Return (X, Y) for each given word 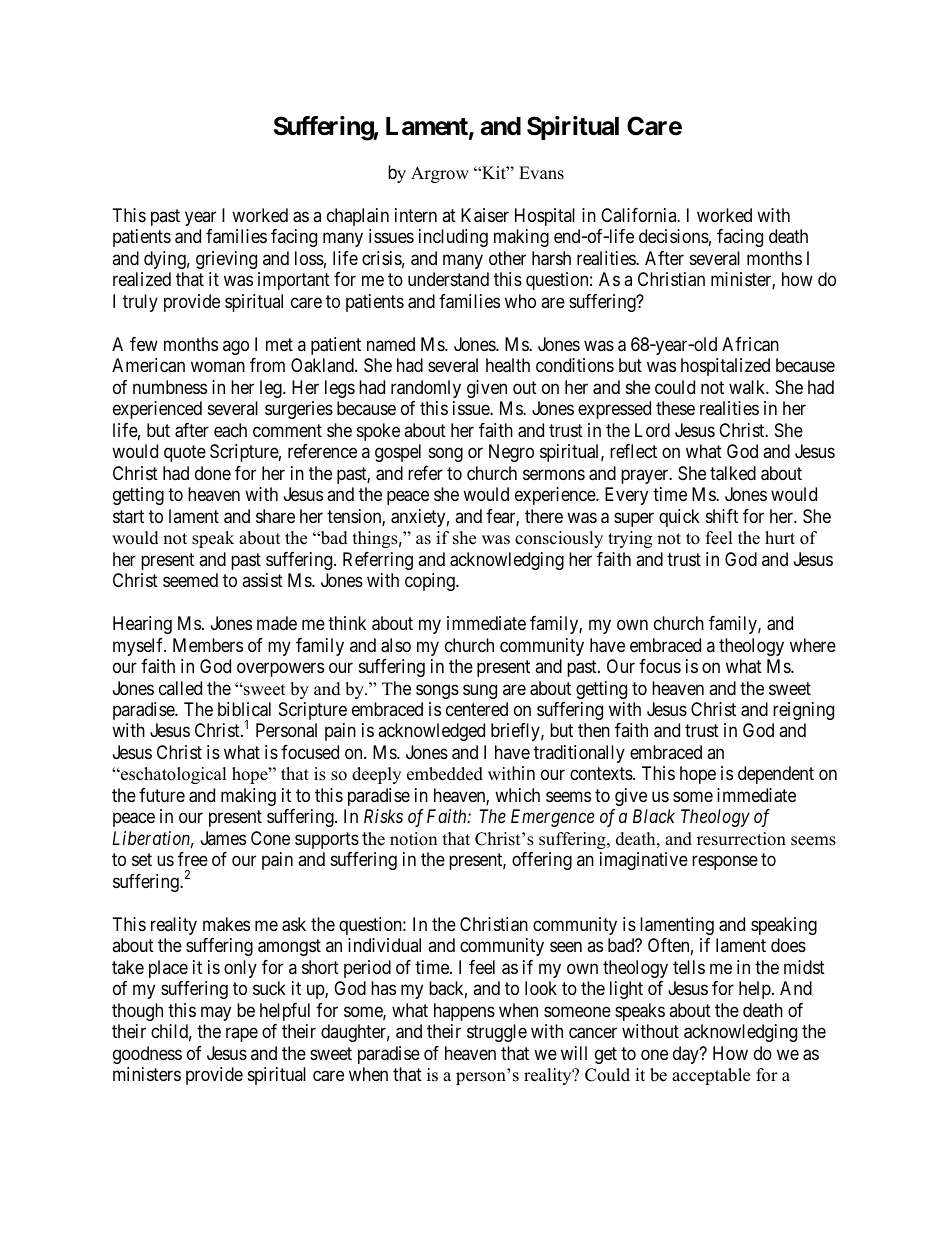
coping (431, 582)
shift (722, 516)
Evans (541, 173)
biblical (244, 709)
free (193, 859)
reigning (803, 711)
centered (477, 709)
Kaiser (485, 215)
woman (218, 367)
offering (542, 861)
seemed (190, 580)
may (216, 1013)
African (750, 344)
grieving (226, 260)
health (508, 365)
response (725, 863)
